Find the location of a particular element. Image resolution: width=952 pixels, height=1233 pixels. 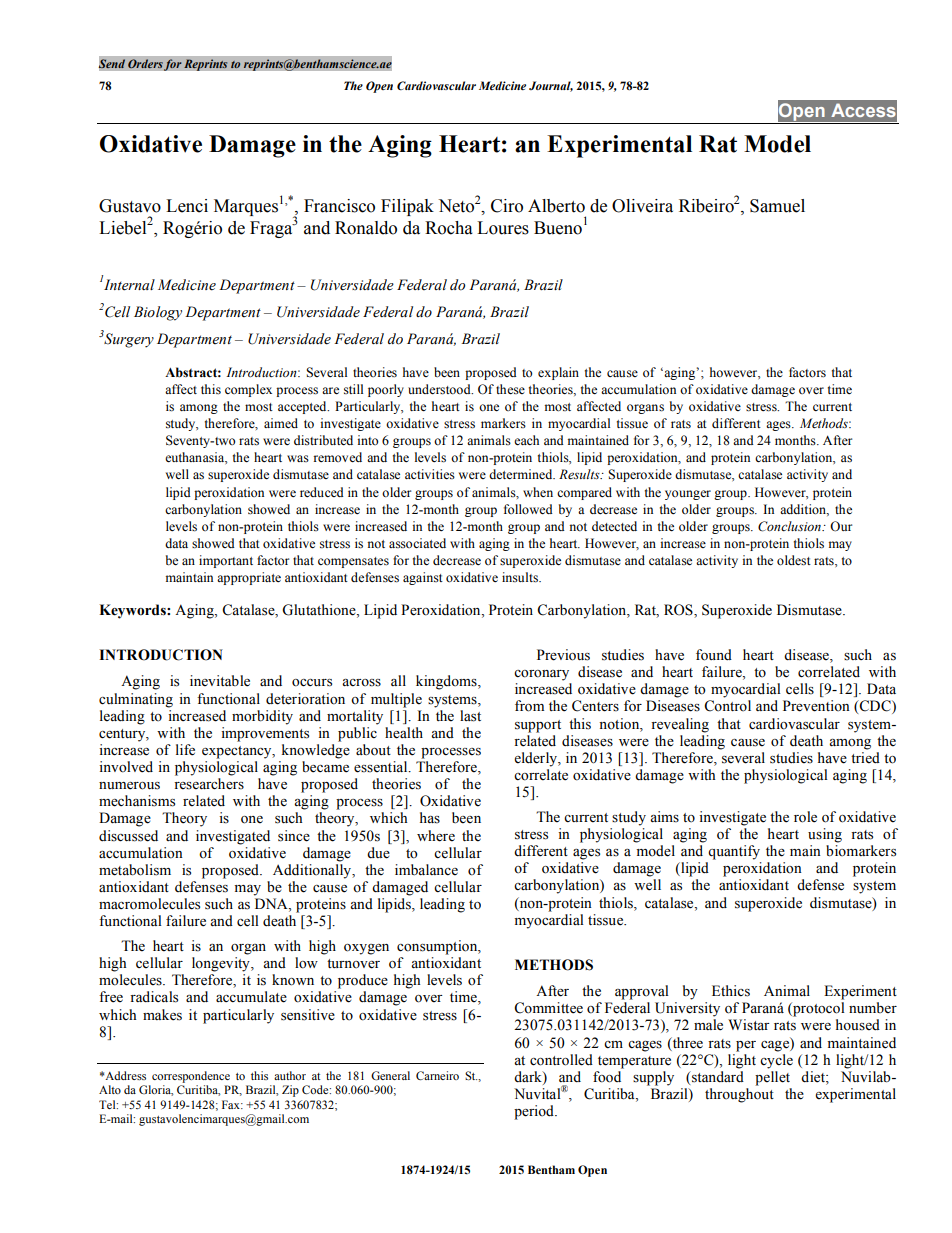

correspondence is located at coordinates (191, 1077).
